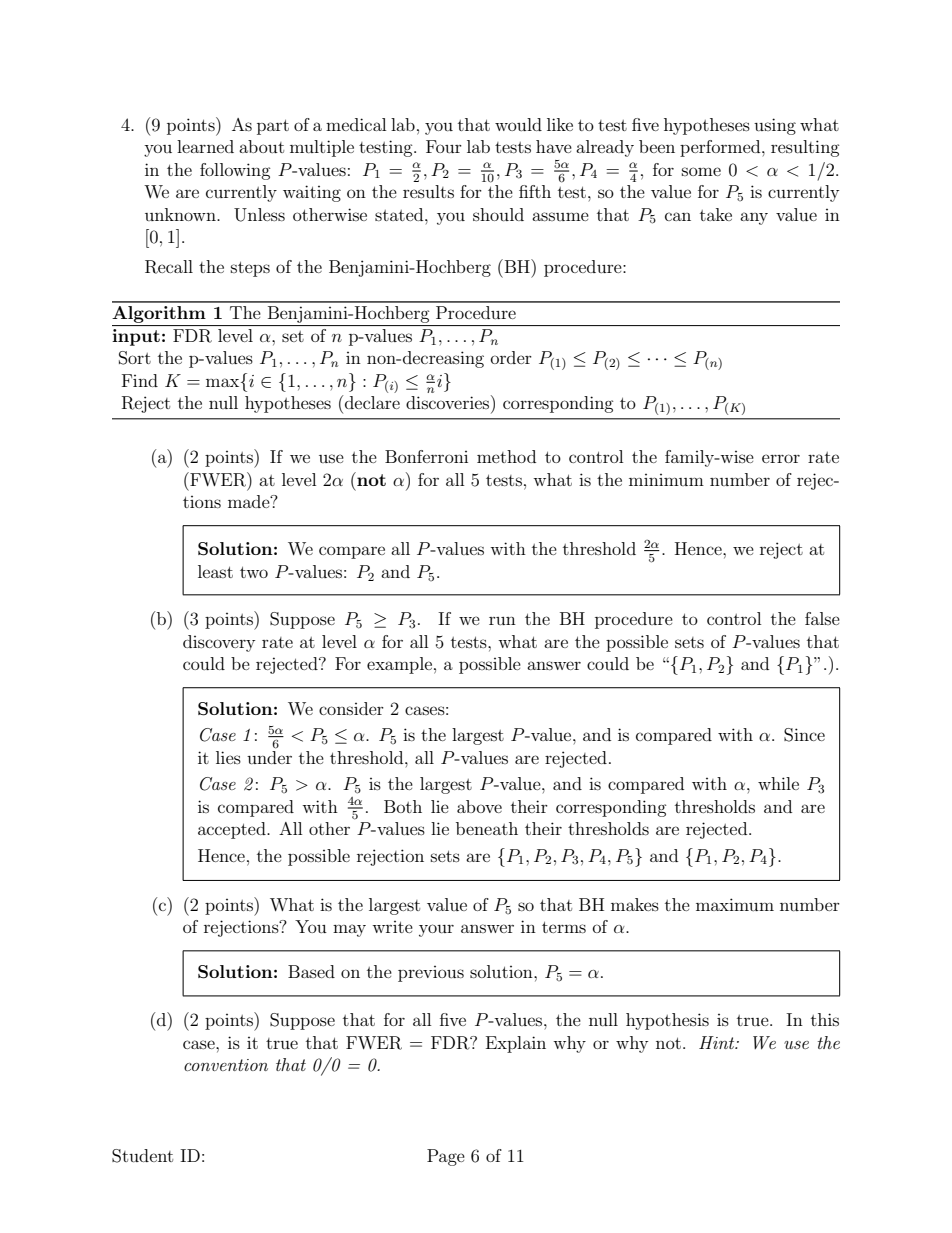 The image size is (952, 1233). Describe the element at coordinates (444, 146) in the image. I see `Four` at that location.
